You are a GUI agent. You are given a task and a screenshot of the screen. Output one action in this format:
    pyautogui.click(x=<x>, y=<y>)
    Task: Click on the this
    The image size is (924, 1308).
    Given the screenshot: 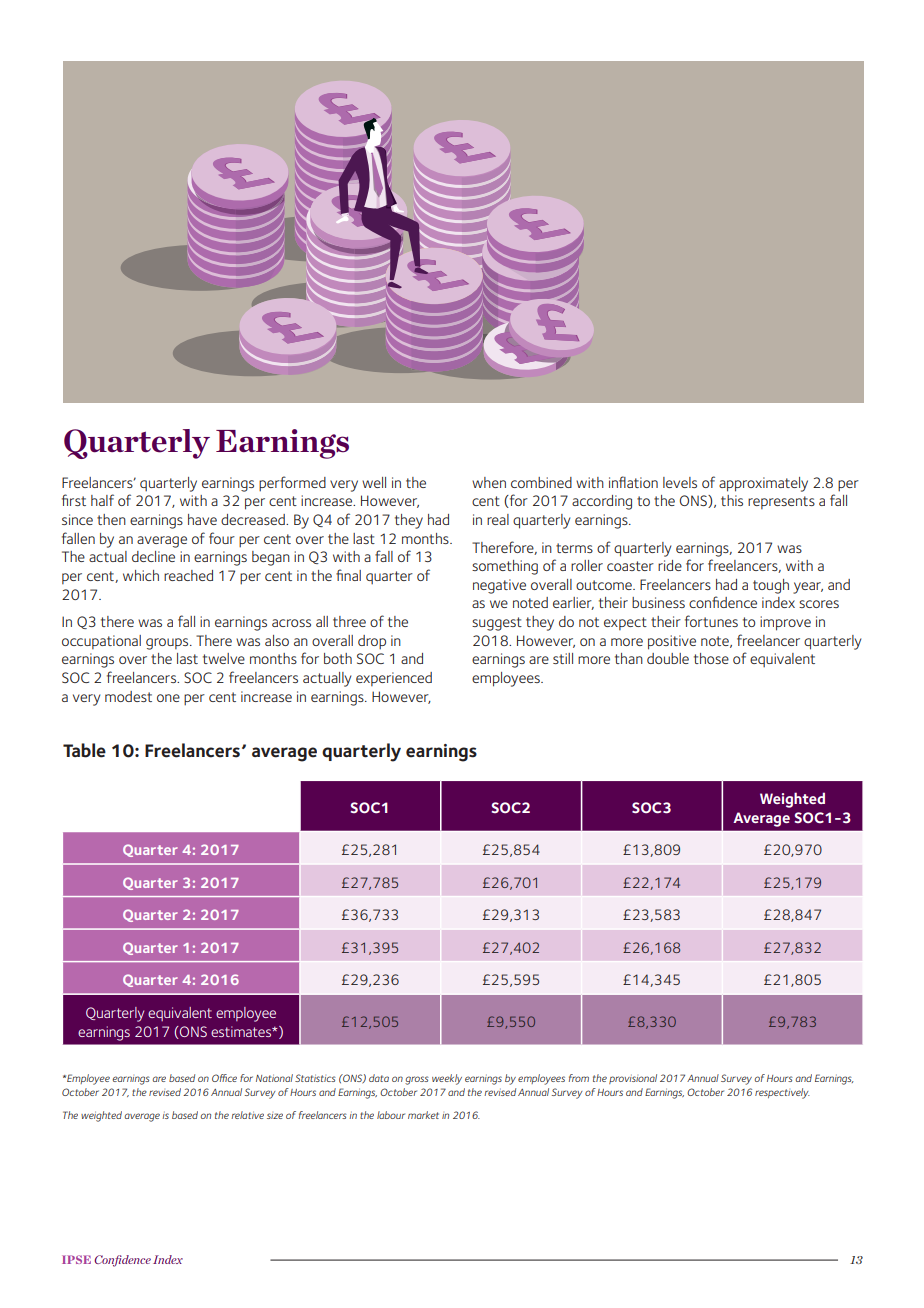 What is the action you would take?
    pyautogui.click(x=732, y=500)
